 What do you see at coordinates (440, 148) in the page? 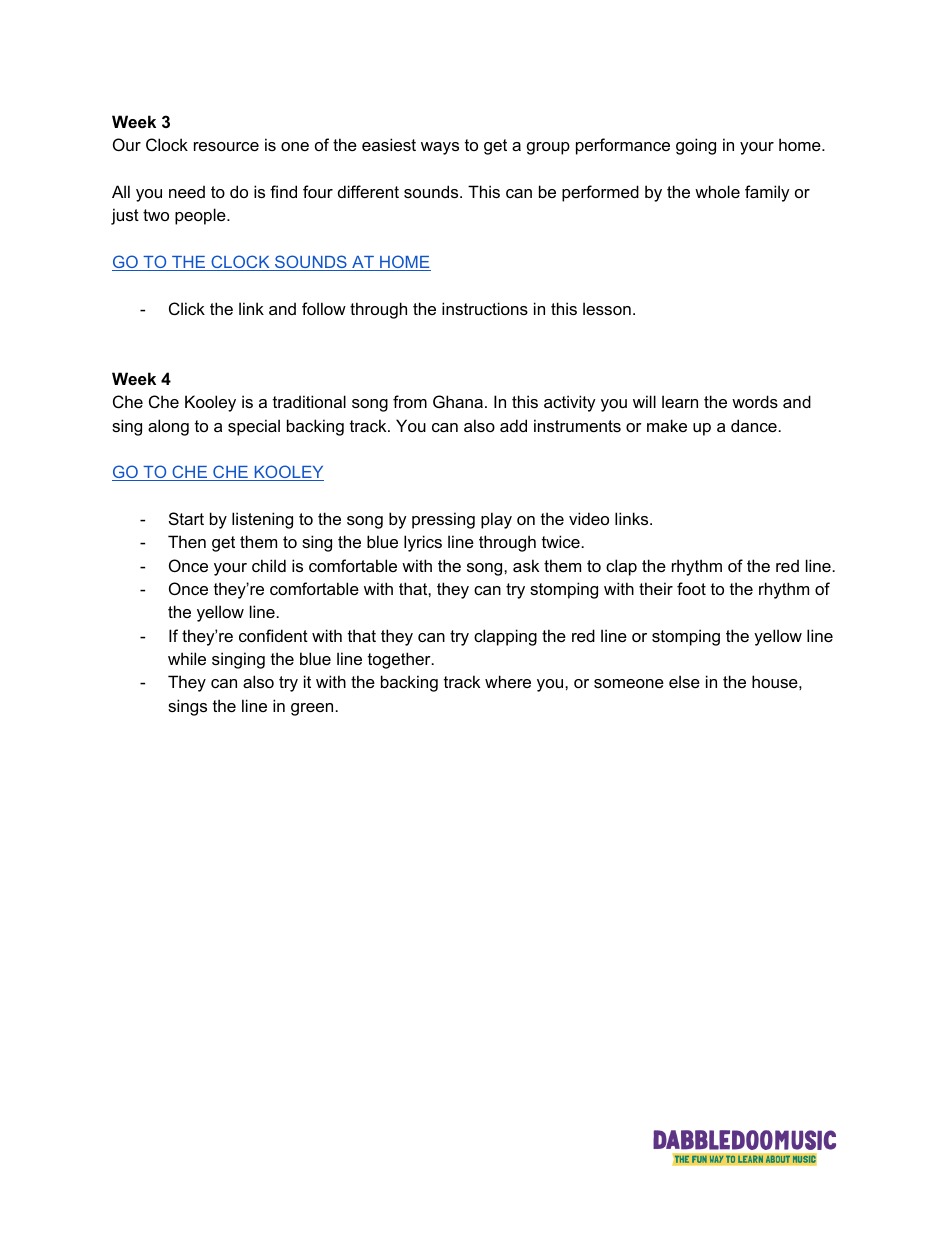
I see `ways` at bounding box center [440, 148].
